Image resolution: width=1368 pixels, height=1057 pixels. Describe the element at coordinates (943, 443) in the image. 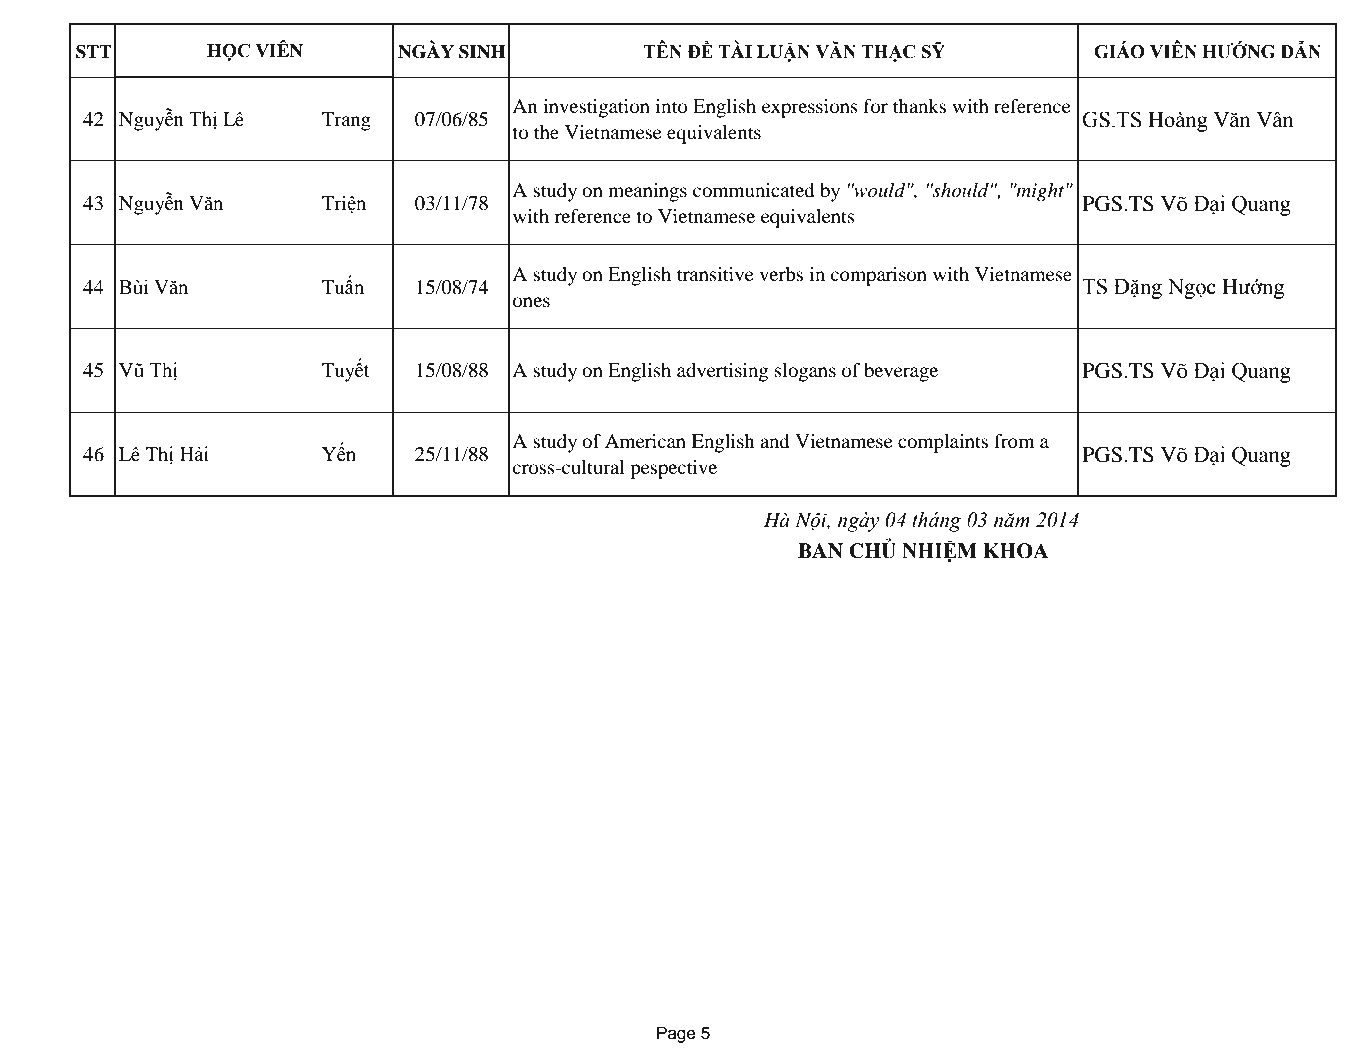

I see `complaints` at that location.
